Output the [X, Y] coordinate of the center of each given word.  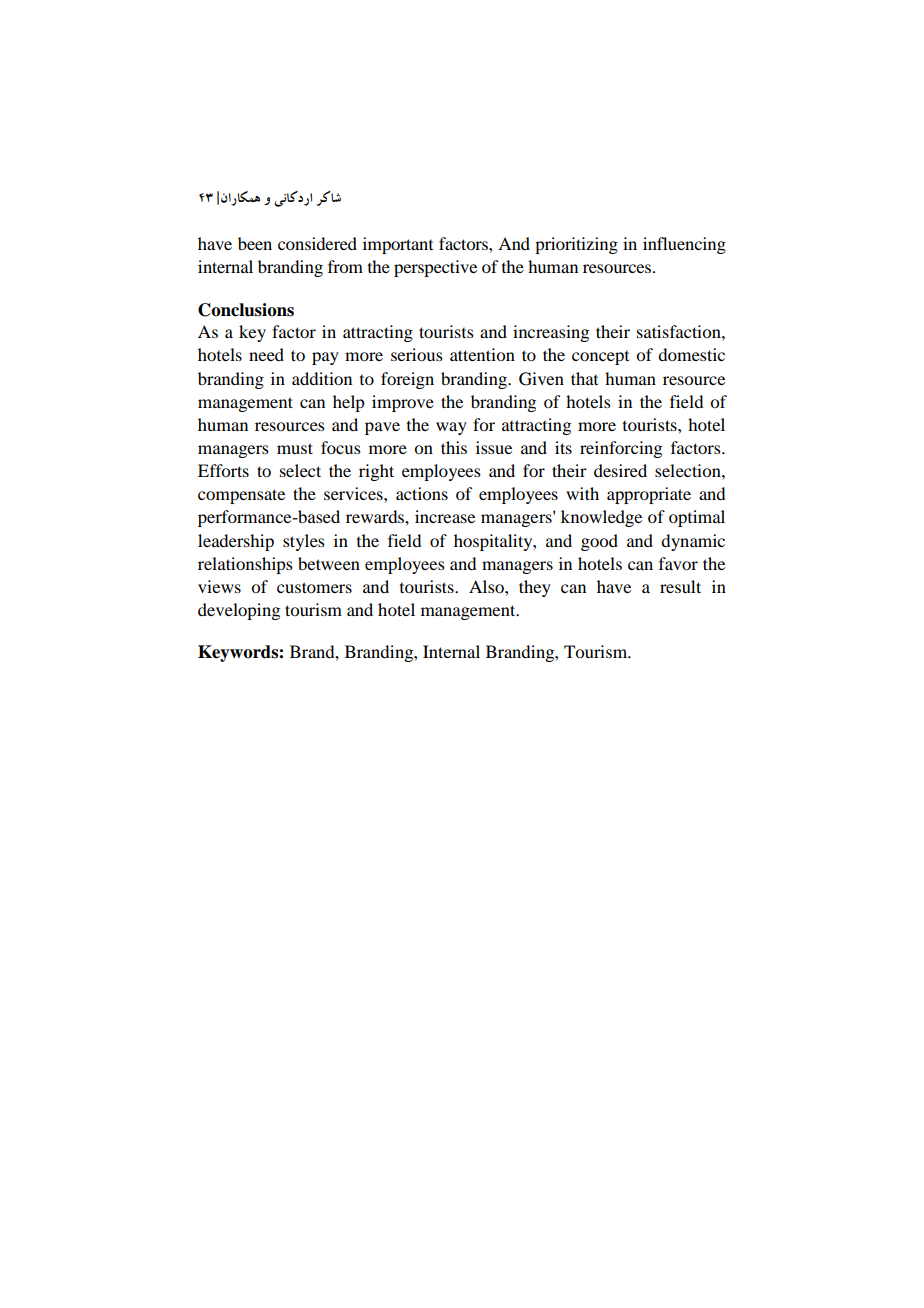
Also [487, 586]
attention [482, 354]
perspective [435, 268]
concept [600, 358]
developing [239, 611]
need [266, 354]
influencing [684, 245]
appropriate [649, 495]
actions [422, 493]
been [255, 243]
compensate [241, 496]
